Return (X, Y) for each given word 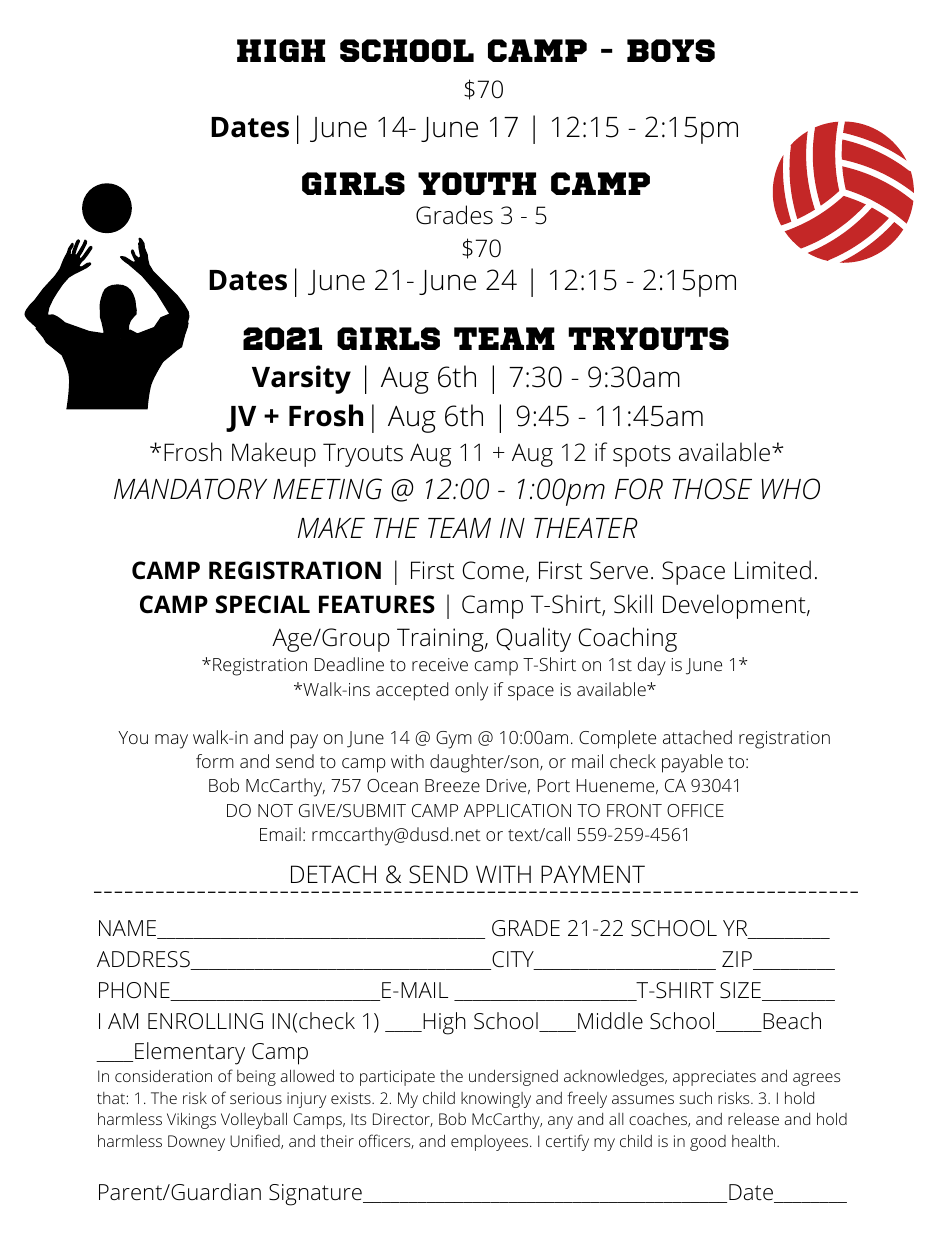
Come (493, 570)
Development (734, 606)
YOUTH (477, 183)
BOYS (671, 50)
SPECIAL (263, 604)
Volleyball (254, 1120)
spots (642, 456)
